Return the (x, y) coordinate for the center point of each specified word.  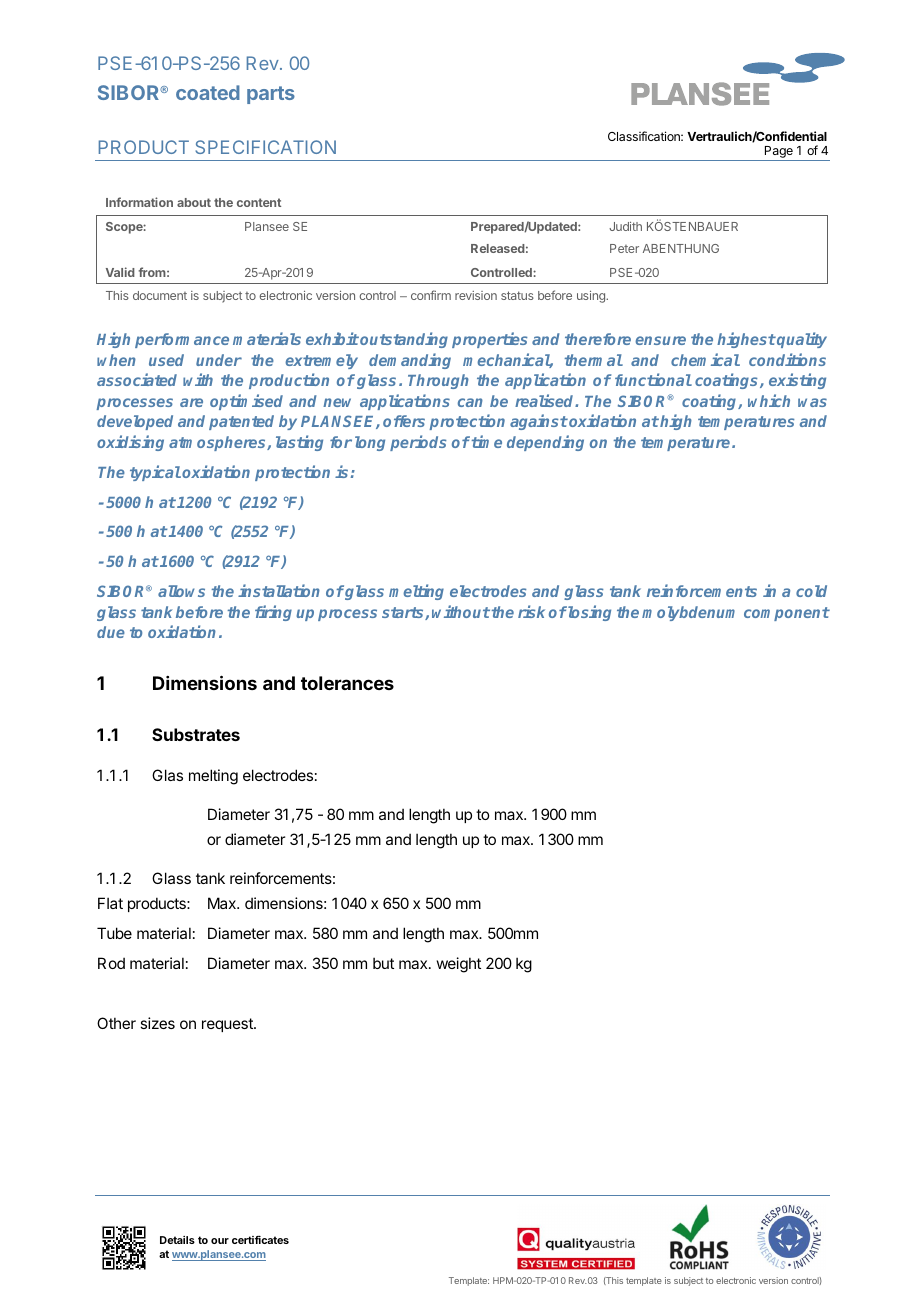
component (787, 614)
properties (489, 340)
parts (271, 95)
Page (779, 153)
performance (182, 340)
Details (177, 1240)
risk (531, 611)
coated (208, 92)
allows (181, 591)
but (383, 963)
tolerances (347, 683)
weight (459, 965)
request (228, 1025)
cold (811, 591)
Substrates (196, 734)
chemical (705, 359)
